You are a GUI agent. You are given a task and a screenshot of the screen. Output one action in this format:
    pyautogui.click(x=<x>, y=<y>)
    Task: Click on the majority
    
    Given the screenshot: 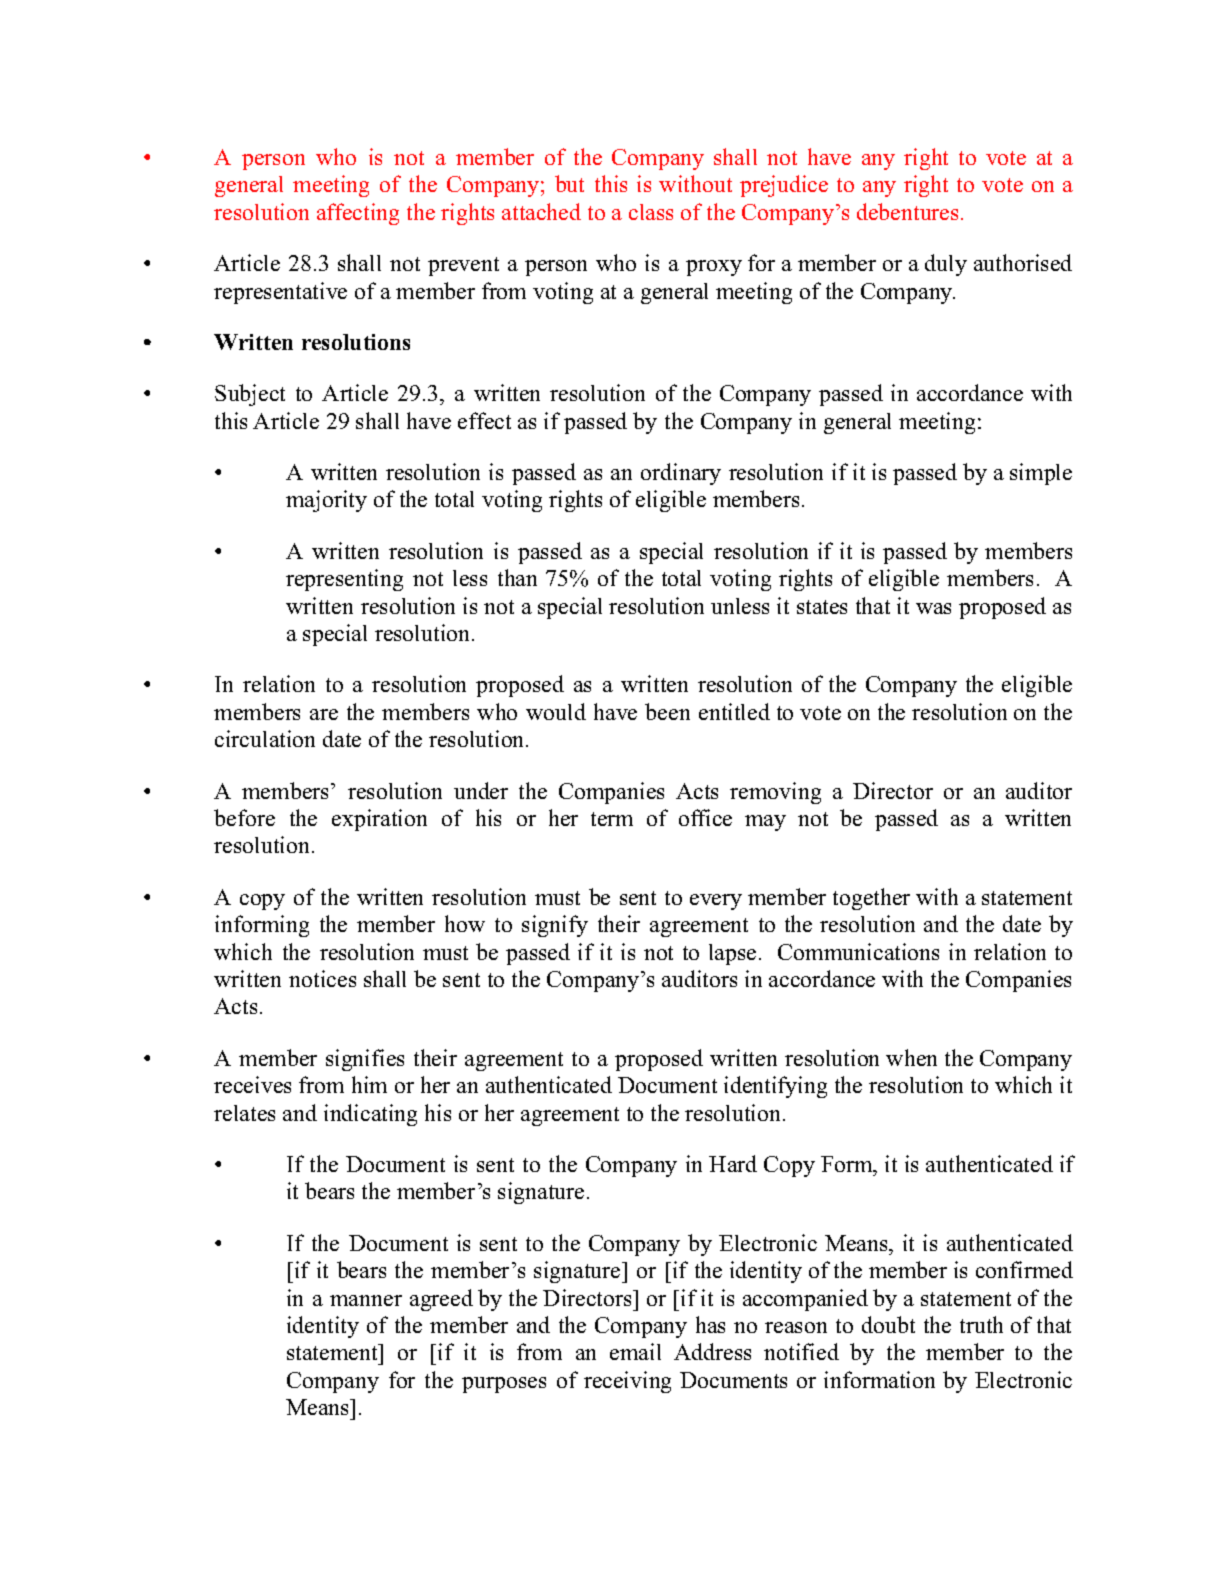 What is the action you would take?
    pyautogui.click(x=326, y=501)
